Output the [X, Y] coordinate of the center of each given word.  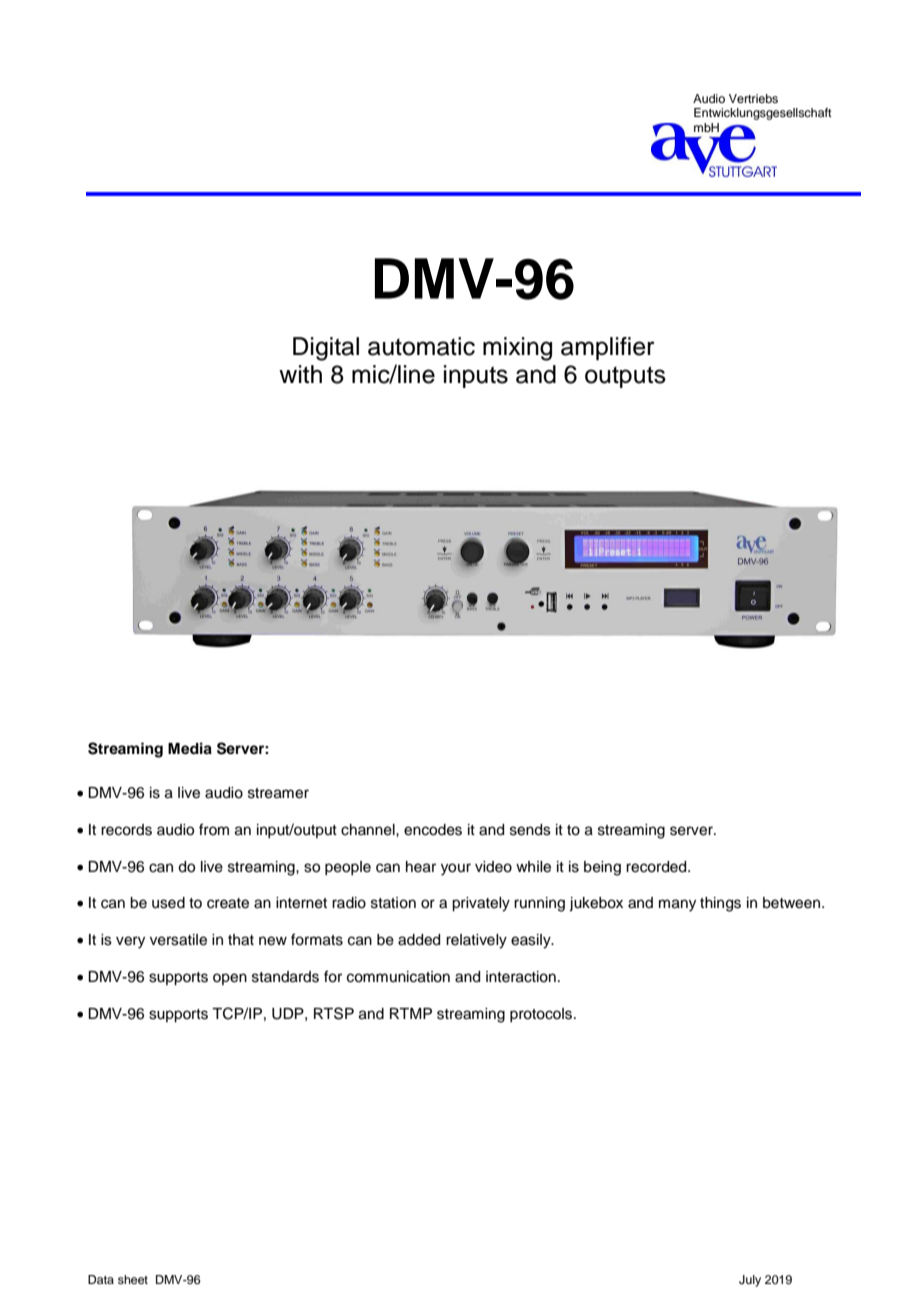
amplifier [608, 348]
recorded [657, 867]
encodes [433, 830]
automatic [421, 346]
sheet [133, 1279]
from [214, 829]
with [300, 374]
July [750, 1281]
